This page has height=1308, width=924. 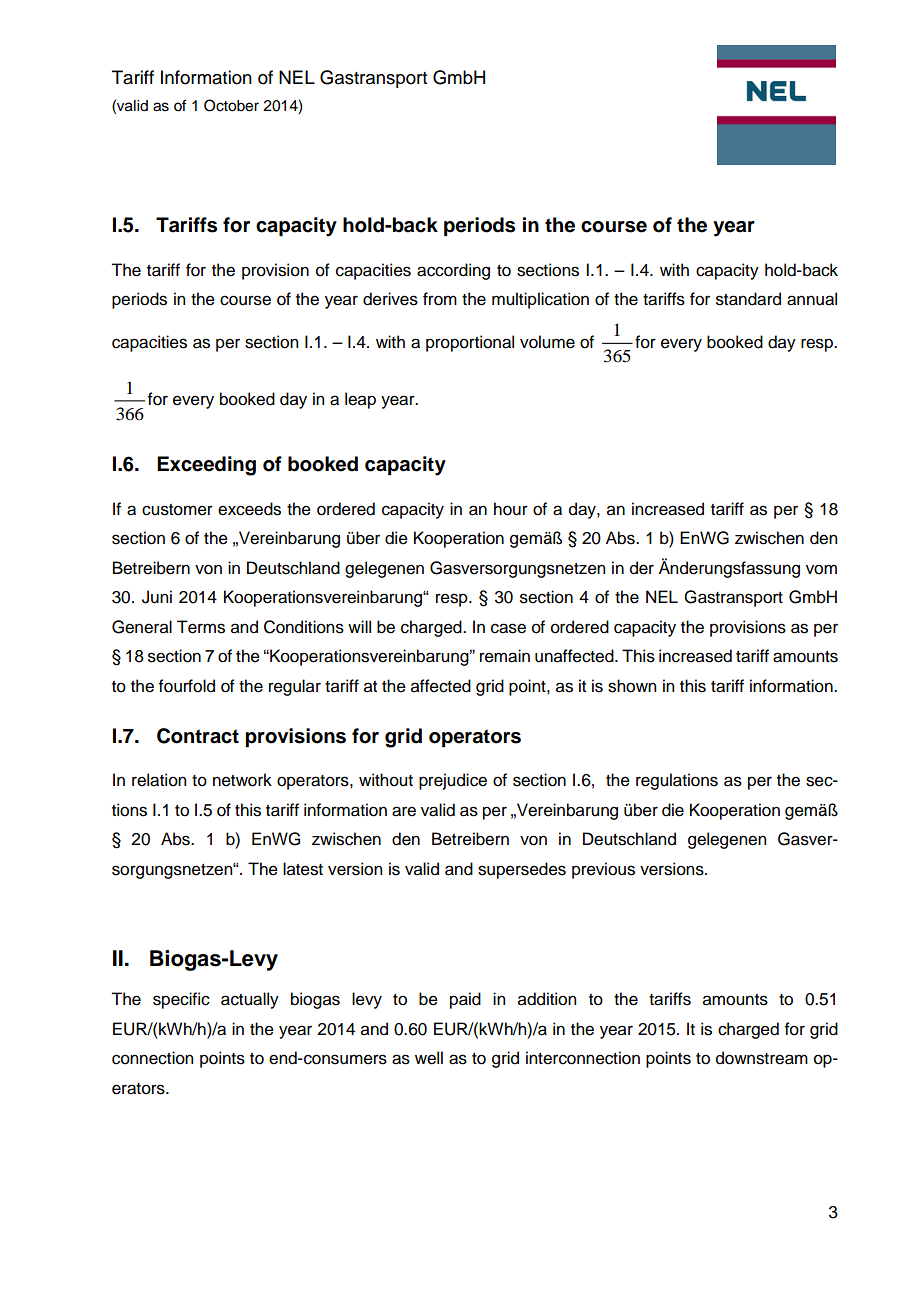 What do you see at coordinates (812, 299) in the page?
I see `annual` at bounding box center [812, 299].
